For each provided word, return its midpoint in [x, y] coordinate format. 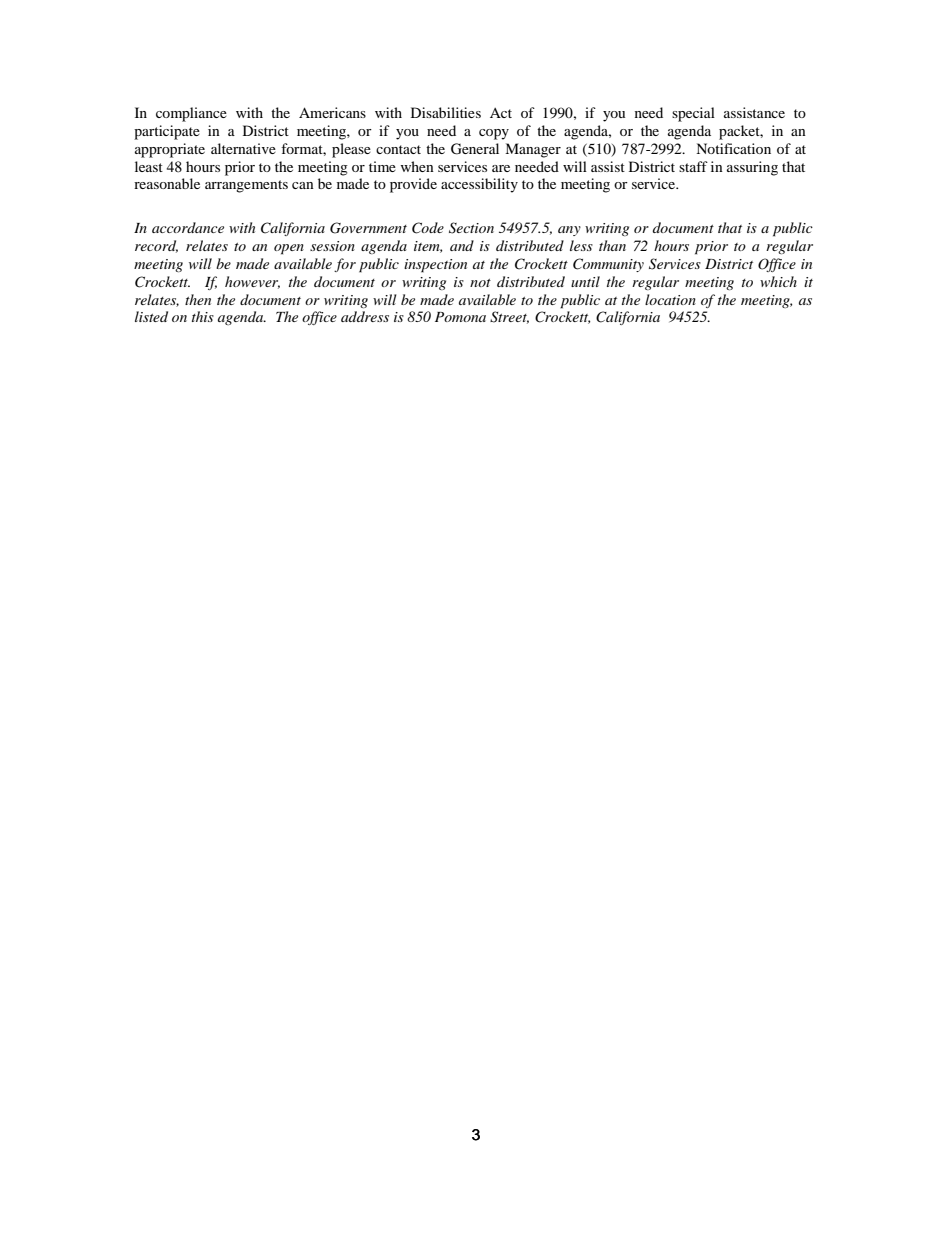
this [203, 316]
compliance [191, 114]
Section [471, 228]
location [670, 299]
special [693, 114]
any [569, 231]
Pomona [460, 317]
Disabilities [446, 112]
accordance [188, 227]
